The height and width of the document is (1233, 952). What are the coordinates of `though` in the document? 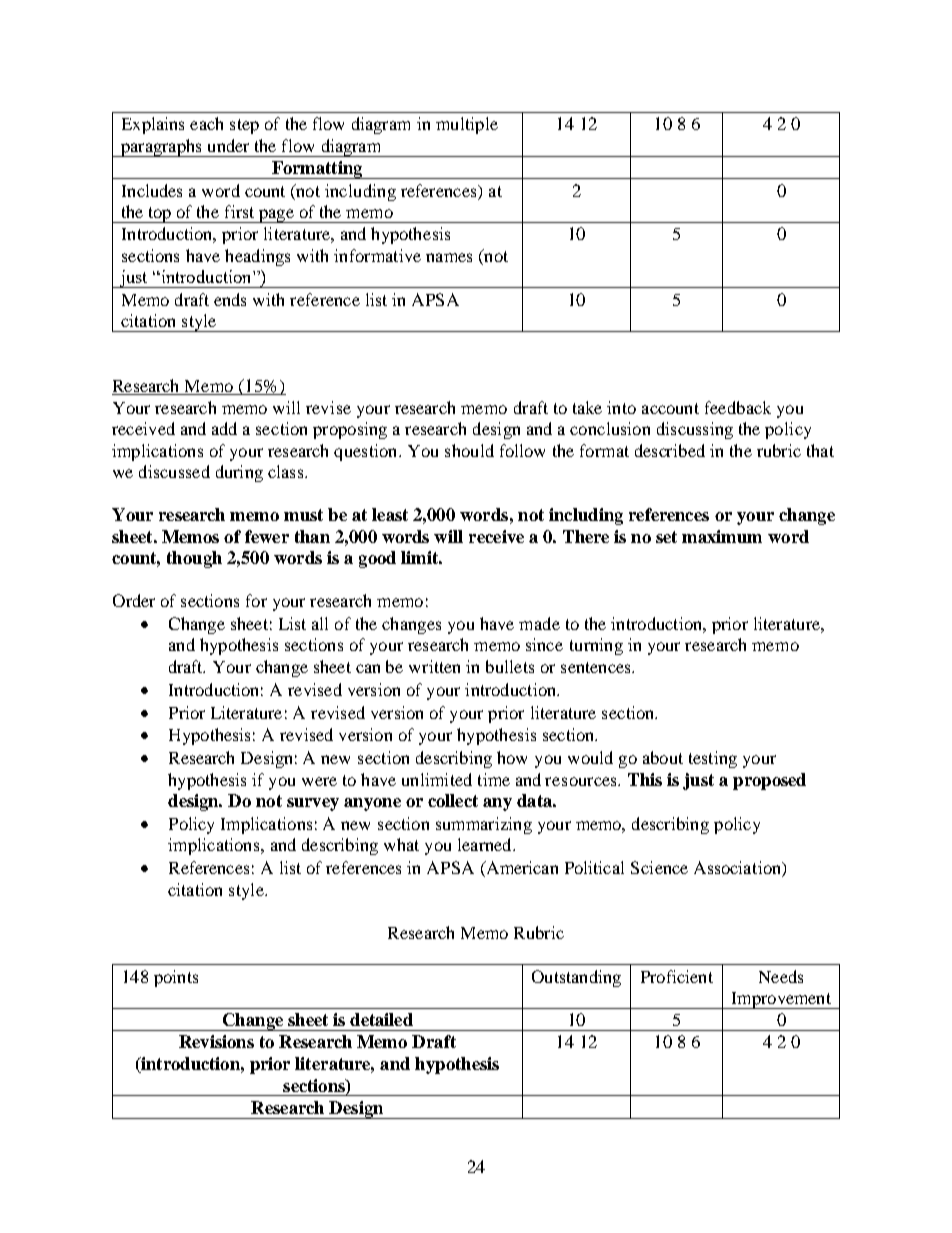 It's located at (194, 559).
